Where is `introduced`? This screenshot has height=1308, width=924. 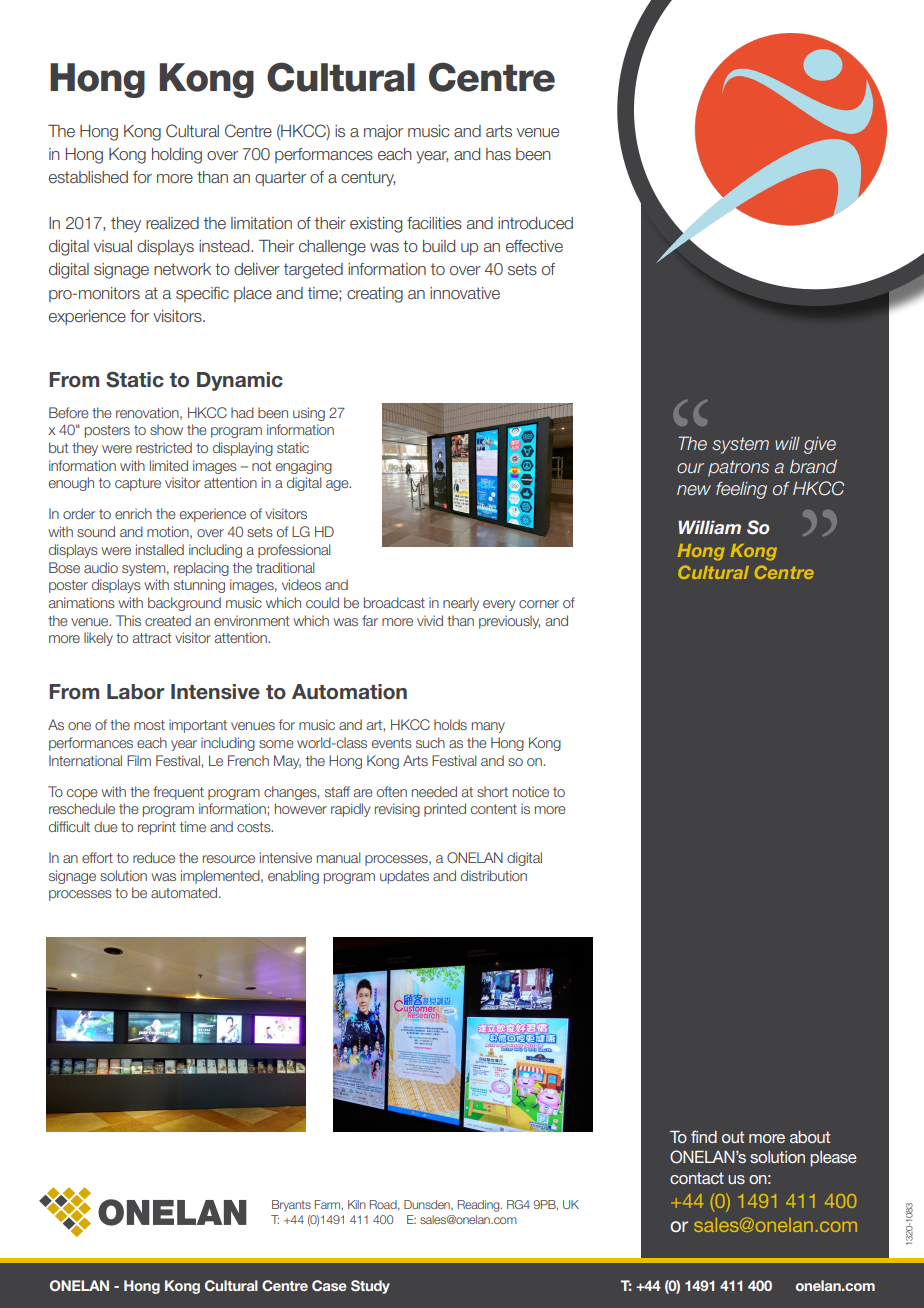
introduced is located at coordinates (535, 223).
